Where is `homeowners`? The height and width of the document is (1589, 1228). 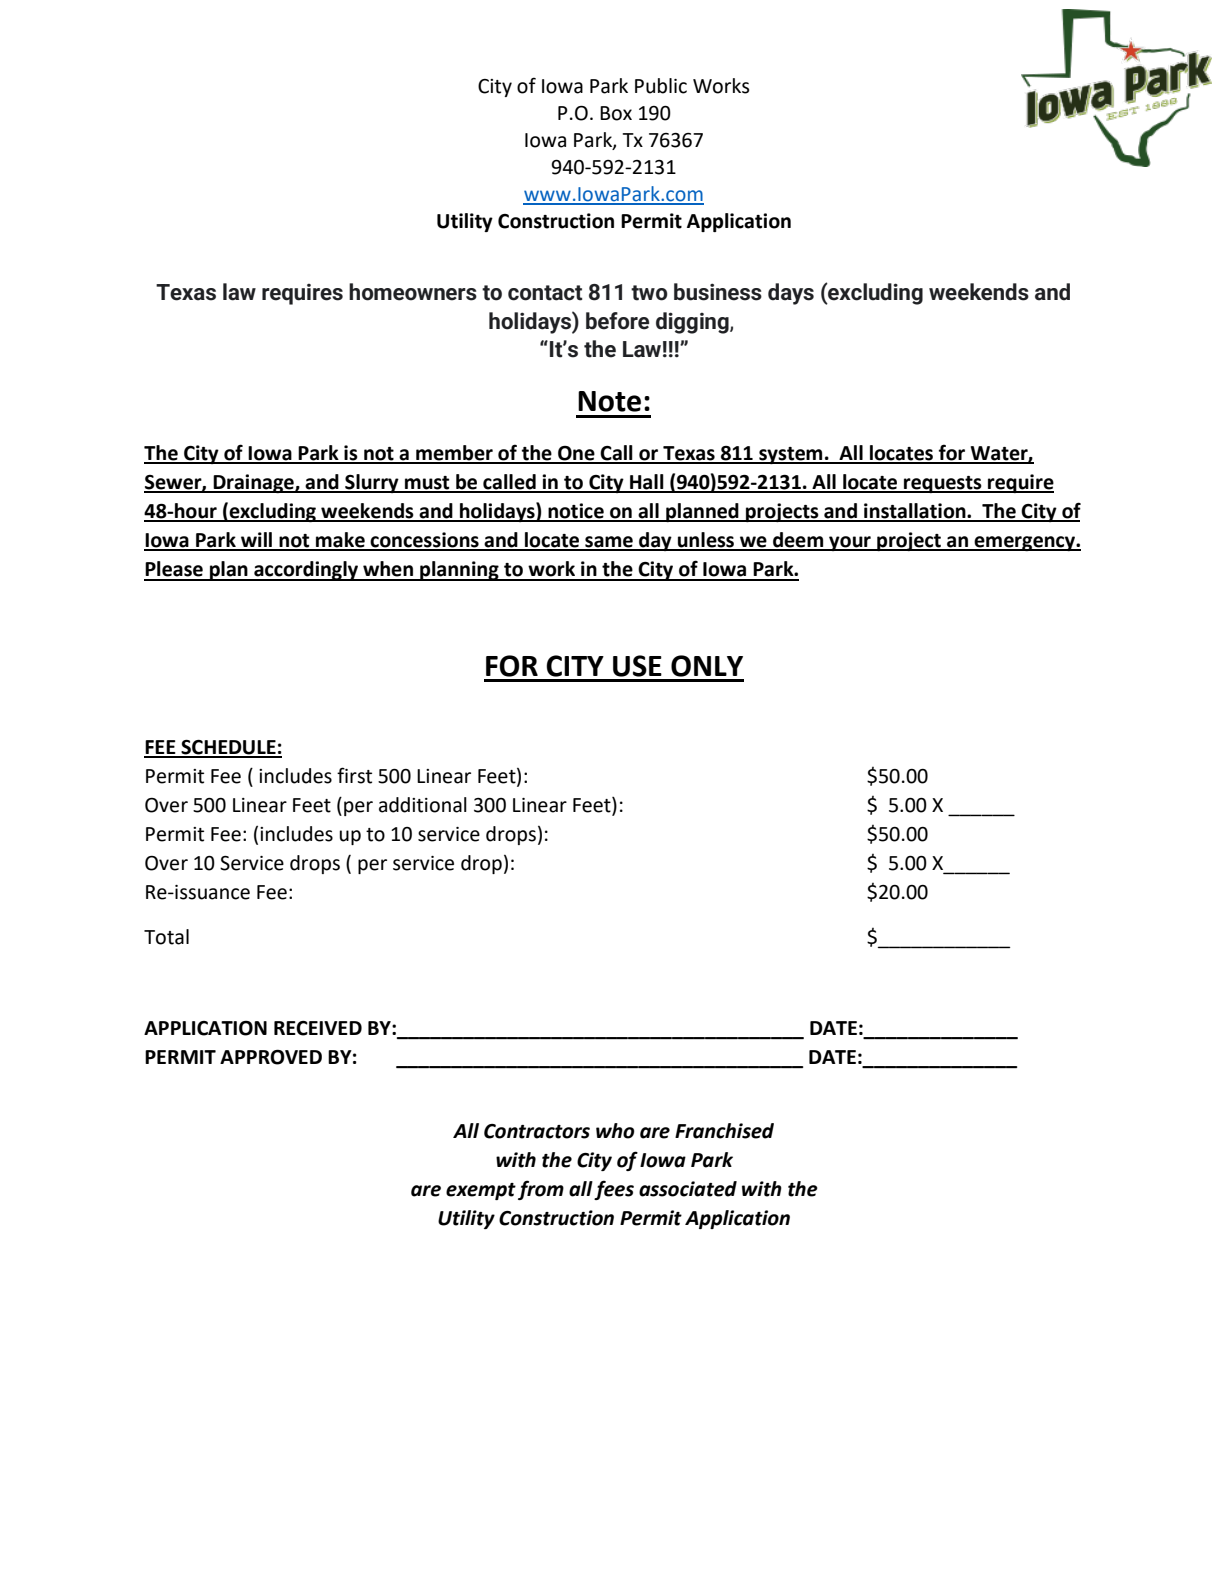 homeowners is located at coordinates (413, 292).
